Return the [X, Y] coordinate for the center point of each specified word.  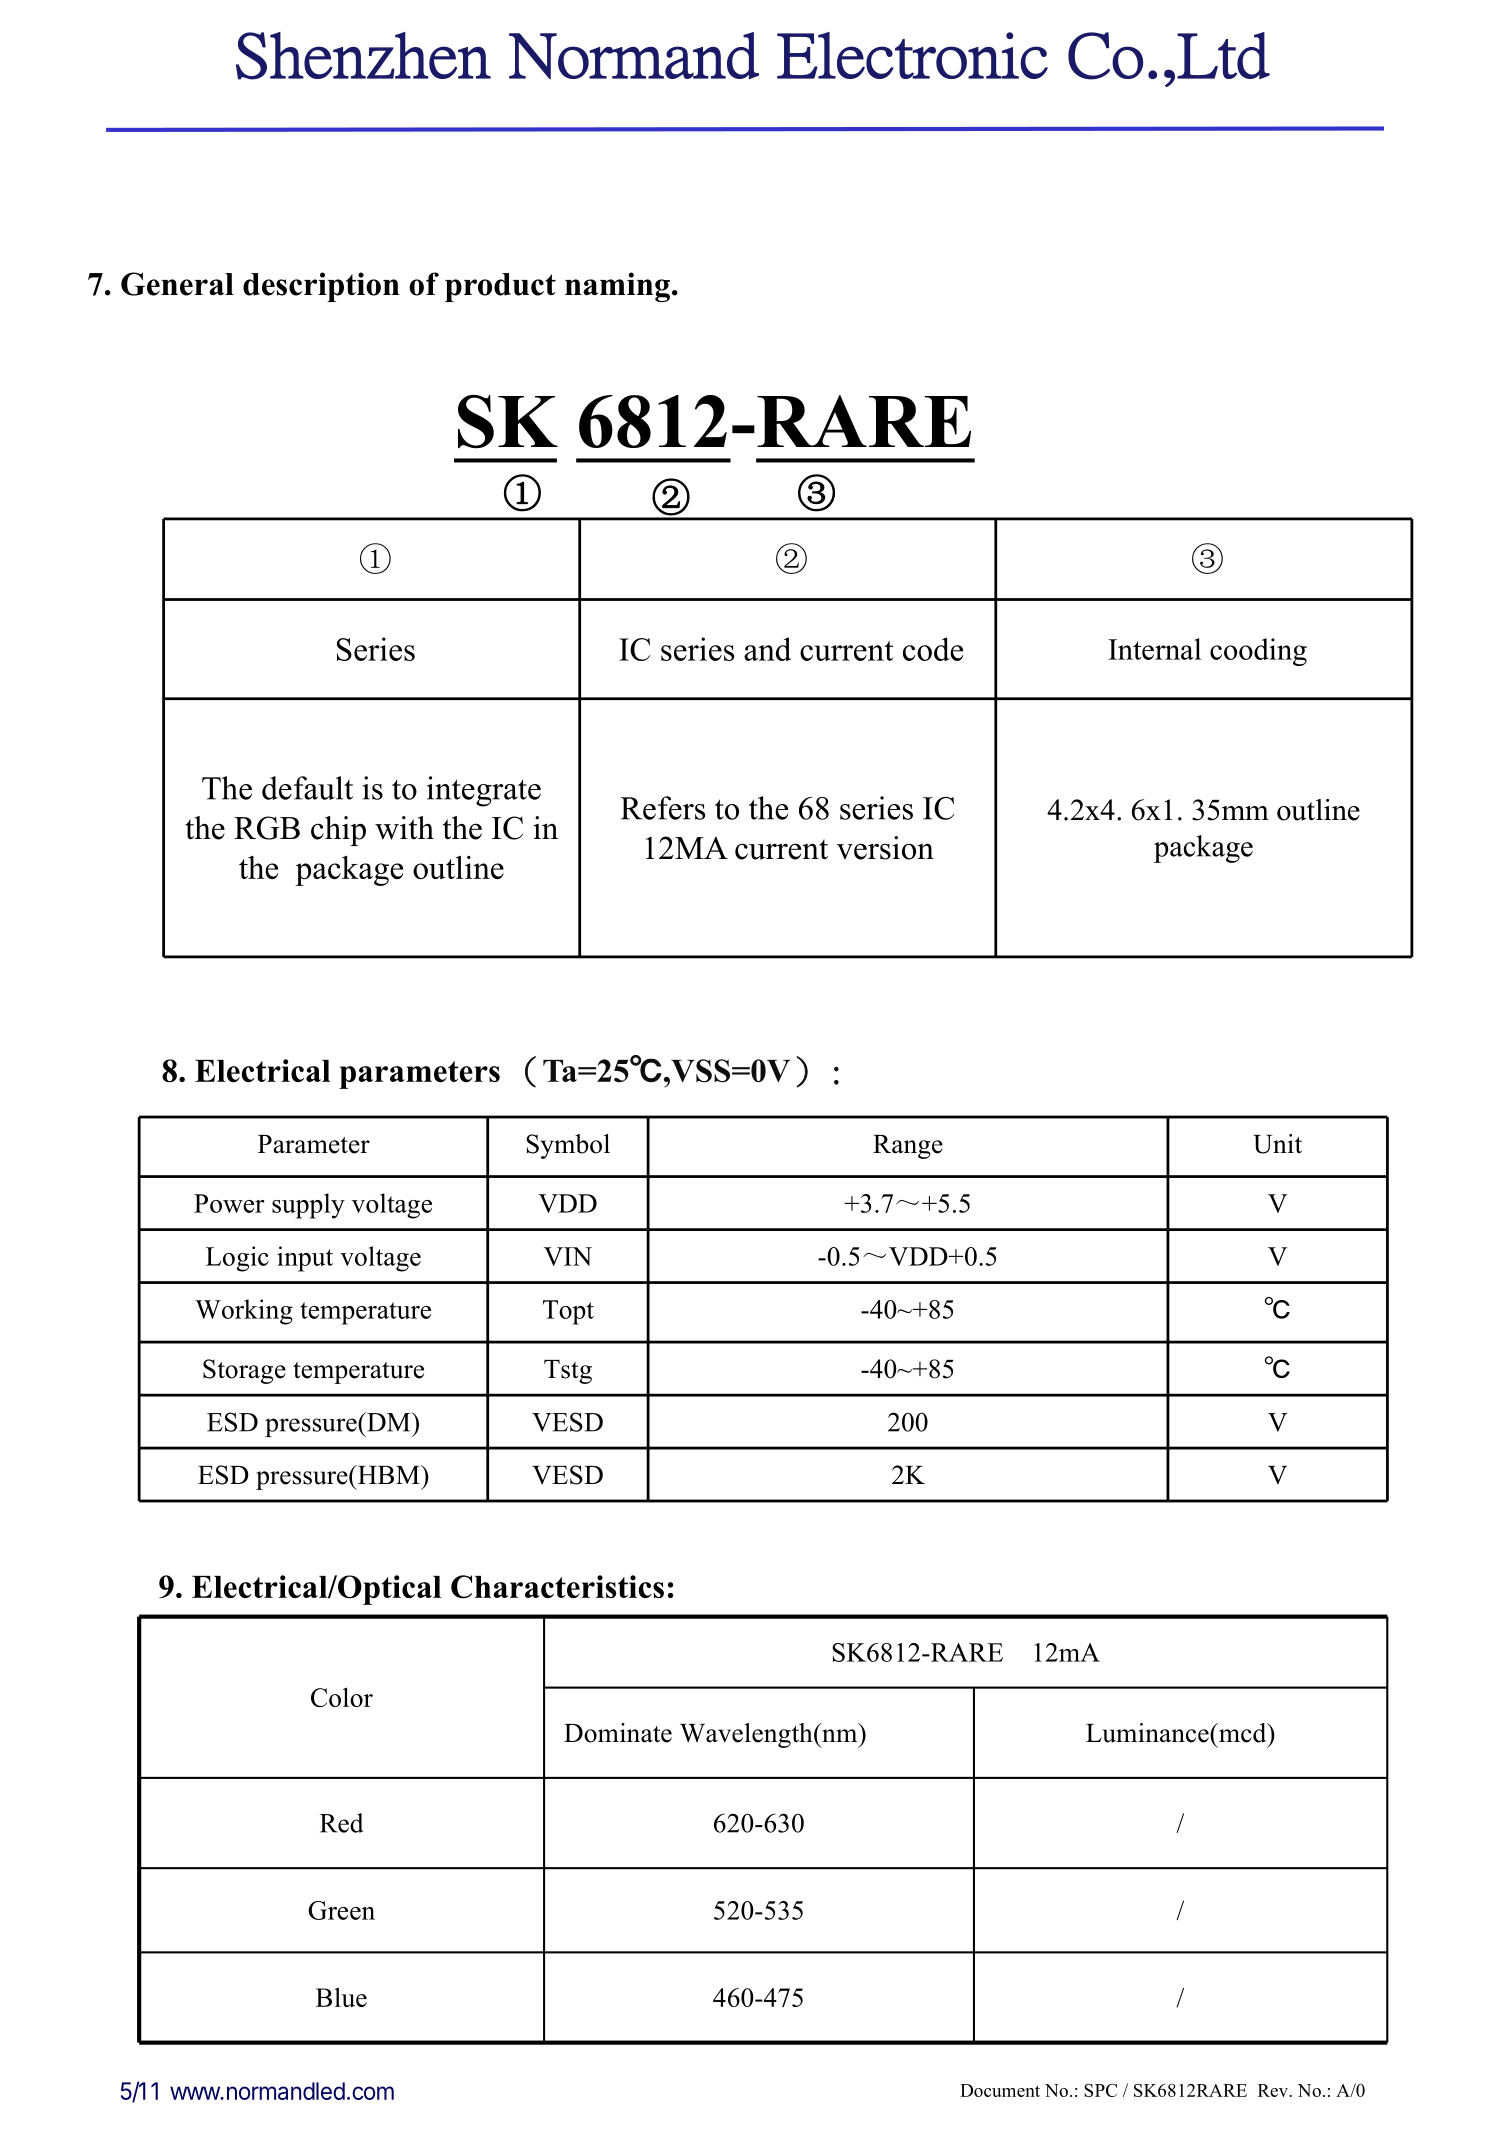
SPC [1100, 2090]
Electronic [912, 55]
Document [1000, 2090]
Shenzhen [363, 56]
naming [617, 287]
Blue [341, 1997]
